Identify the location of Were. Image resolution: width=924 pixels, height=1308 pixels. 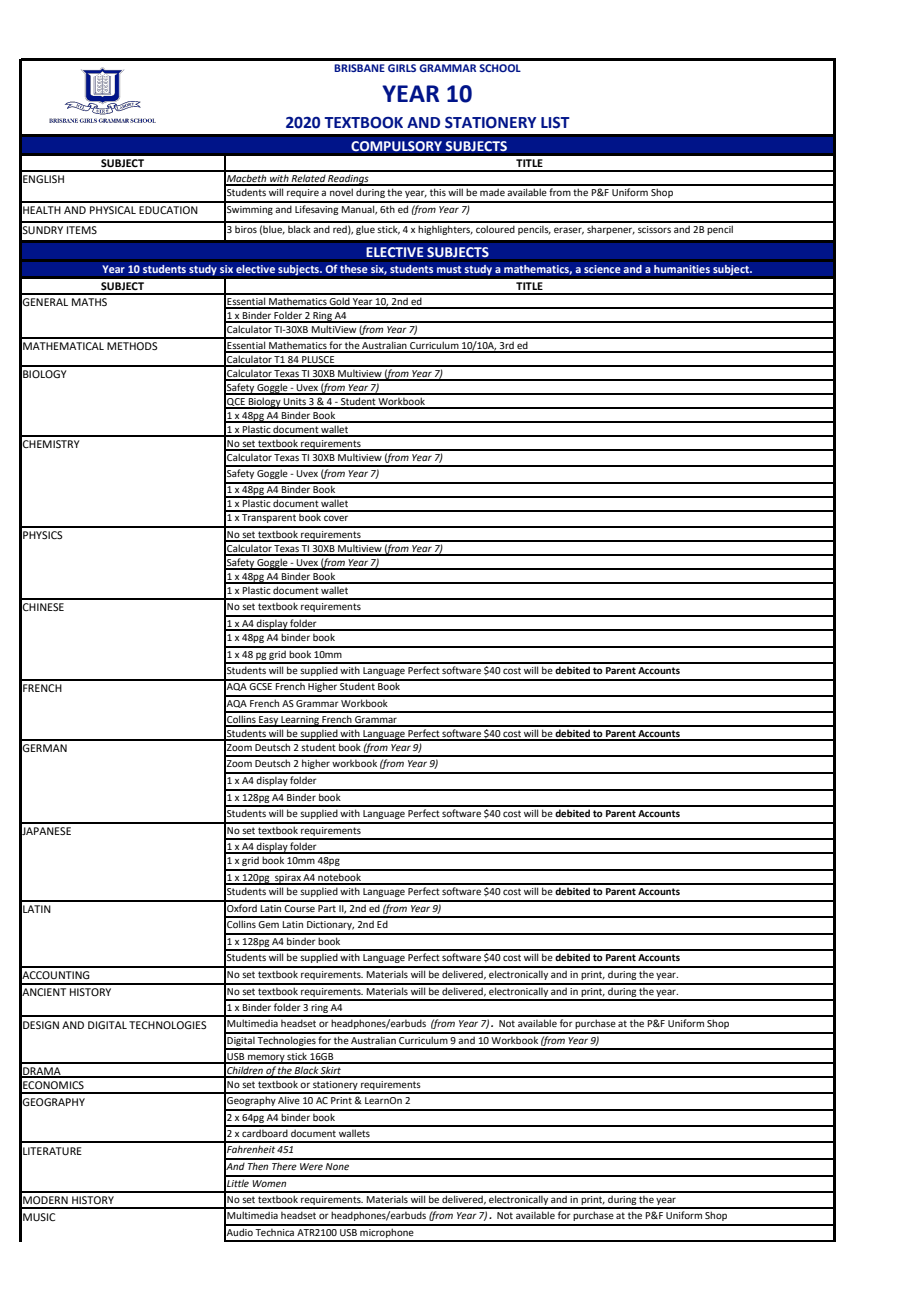
(311, 1166).
